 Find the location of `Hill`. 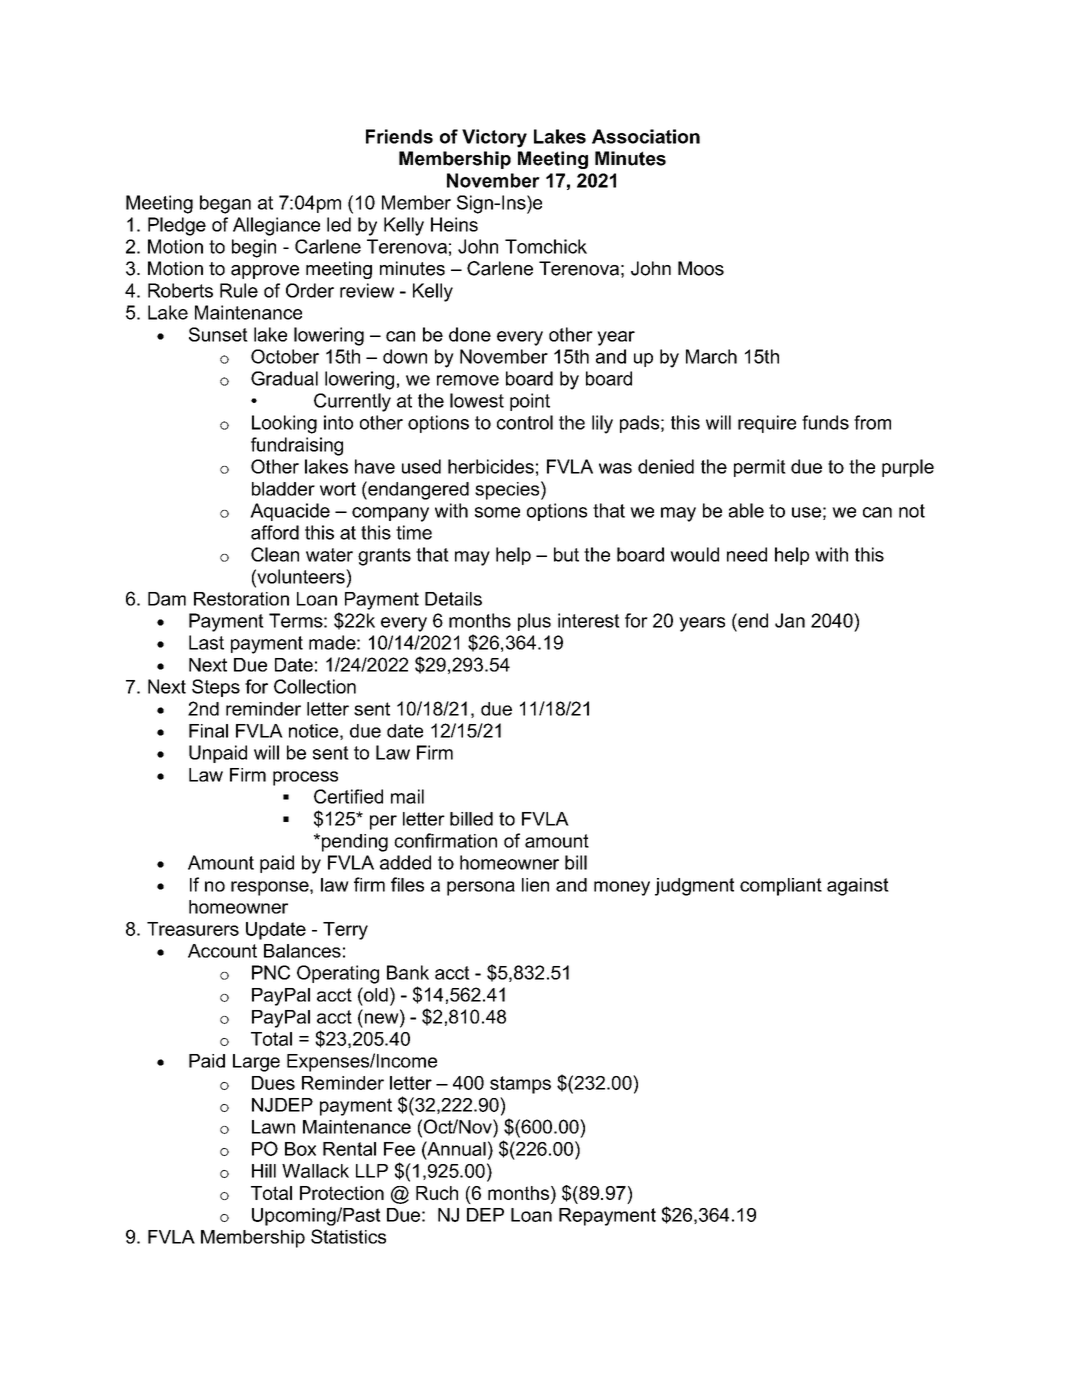

Hill is located at coordinates (264, 1171).
